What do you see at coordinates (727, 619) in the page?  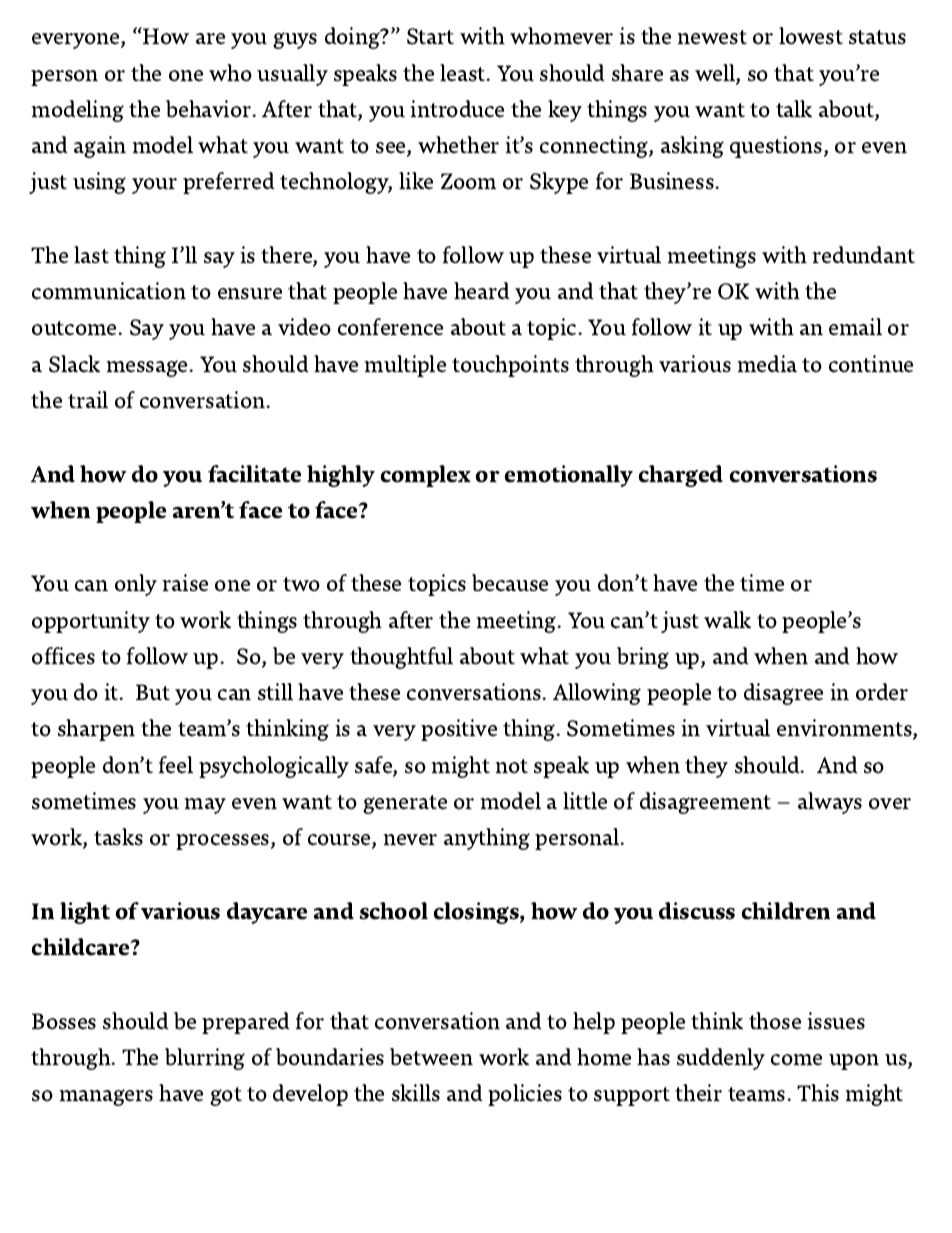 I see `walk` at bounding box center [727, 619].
